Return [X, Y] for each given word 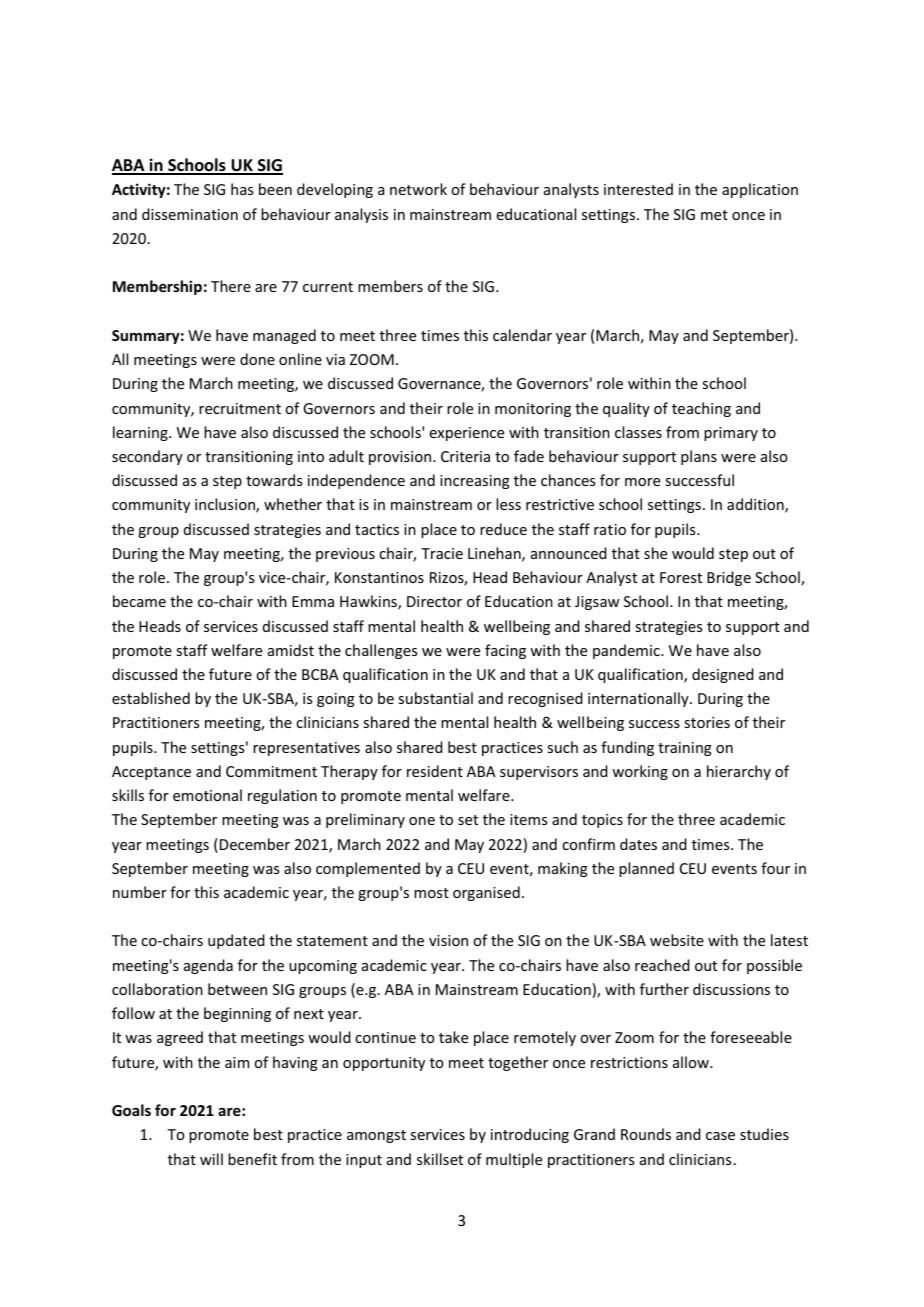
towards [274, 480]
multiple [514, 1160]
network [418, 189]
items [528, 819]
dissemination [190, 214]
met [714, 215]
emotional [207, 795]
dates [638, 844]
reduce [503, 529]
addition [756, 505]
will [211, 1159]
